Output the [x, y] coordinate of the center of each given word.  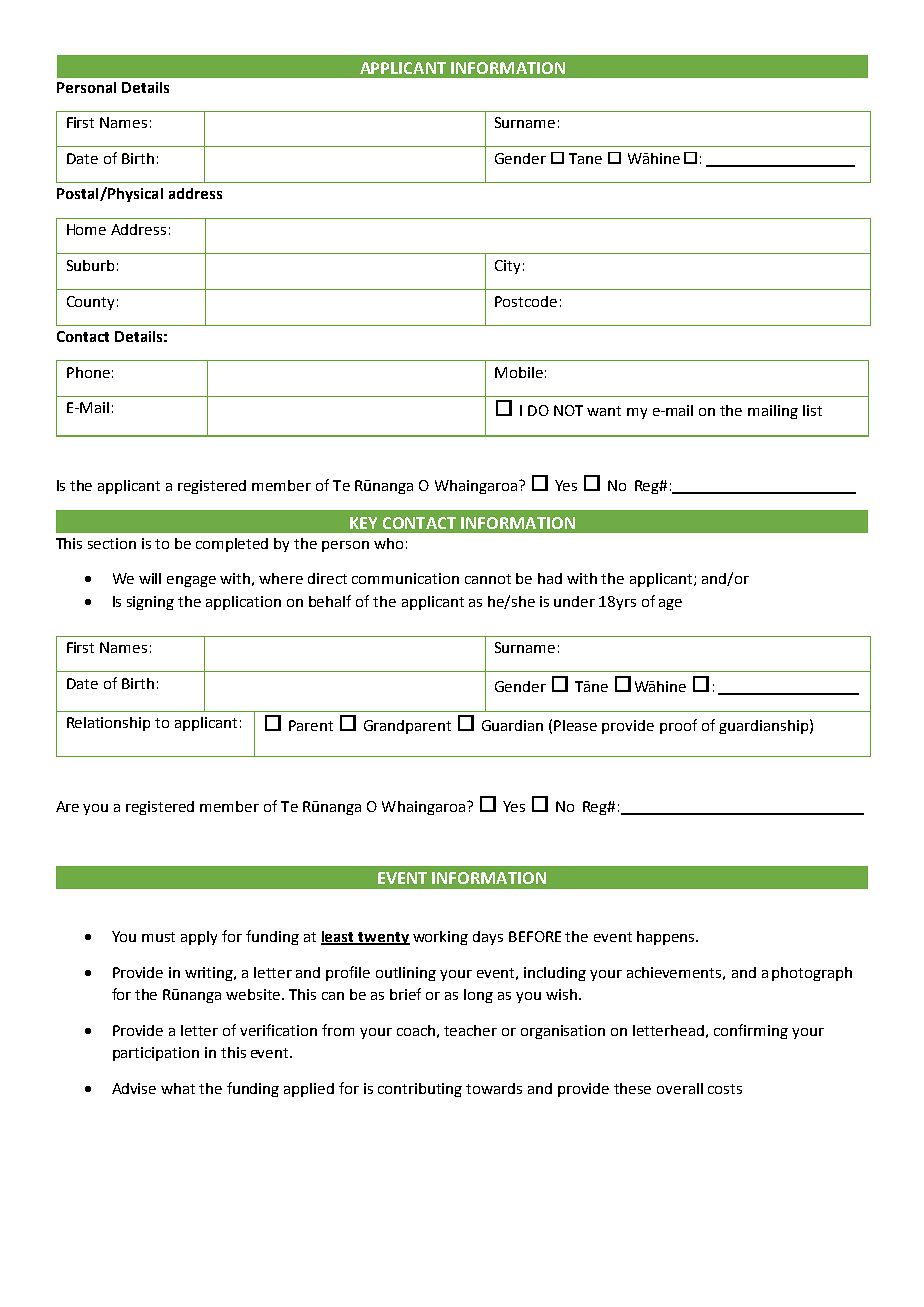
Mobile [519, 372]
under [574, 601]
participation [156, 1054]
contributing [420, 1090]
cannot [488, 579]
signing [150, 603]
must [158, 937]
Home [86, 229]
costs [725, 1089]
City [507, 267]
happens [667, 938]
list [812, 410]
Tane [585, 158]
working [440, 938]
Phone [88, 372]
